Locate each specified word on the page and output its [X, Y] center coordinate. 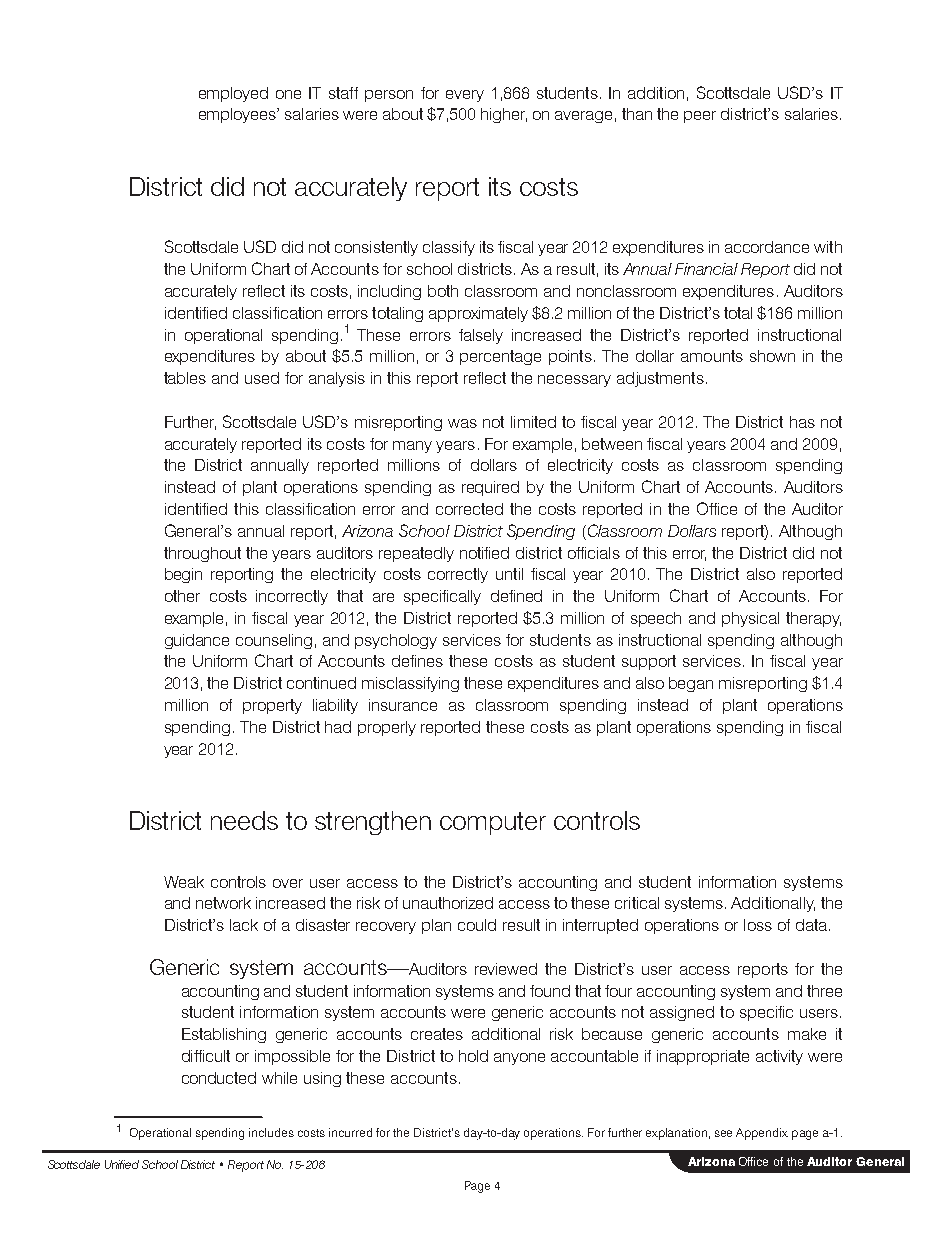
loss [758, 925]
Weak [184, 882]
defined [516, 596]
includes [271, 1132]
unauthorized [448, 903]
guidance [197, 641]
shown [772, 356]
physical [750, 619]
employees [238, 115]
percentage [500, 357]
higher [504, 115]
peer [700, 117]
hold [473, 1056]
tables [185, 378]
